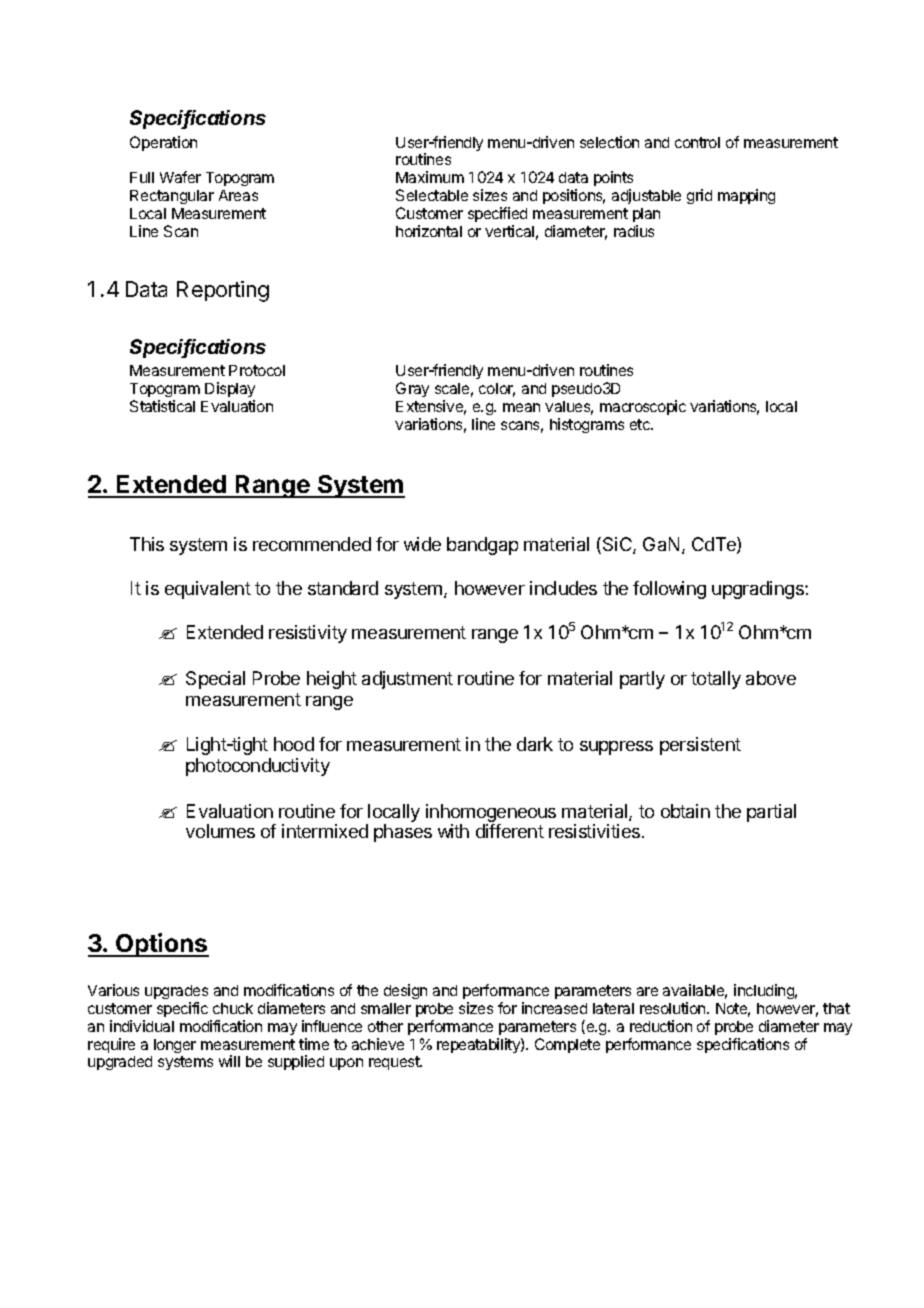 The height and width of the page is (1308, 924). What do you see at coordinates (162, 406) in the page?
I see `Statistical` at bounding box center [162, 406].
